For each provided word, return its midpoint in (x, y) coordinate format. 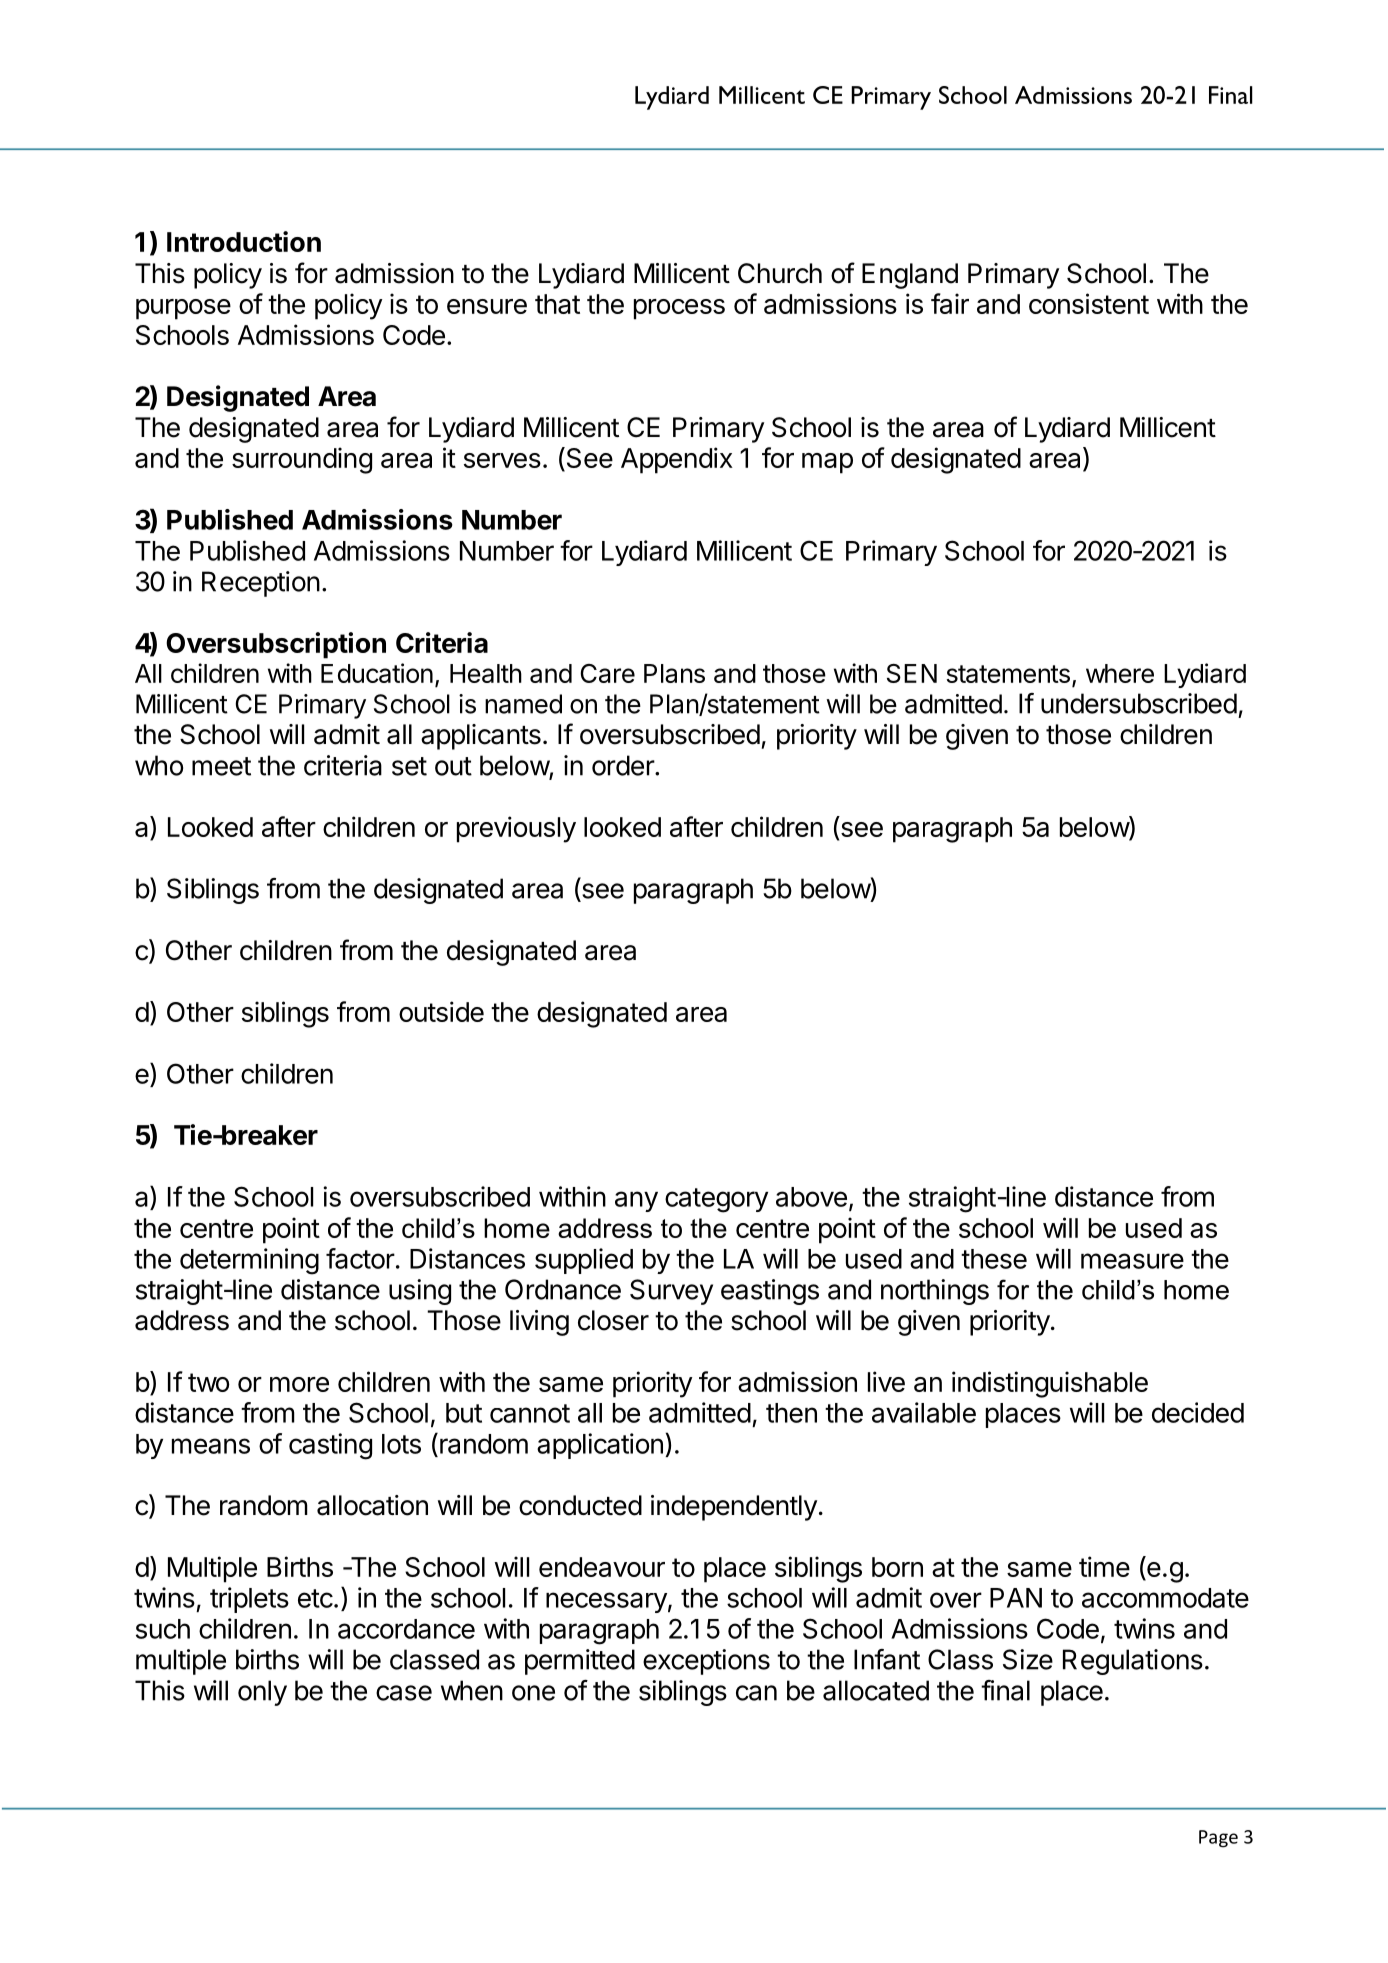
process (679, 309)
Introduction (244, 241)
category (716, 1200)
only (262, 1693)
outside (441, 1011)
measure (1132, 1261)
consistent (1089, 303)
